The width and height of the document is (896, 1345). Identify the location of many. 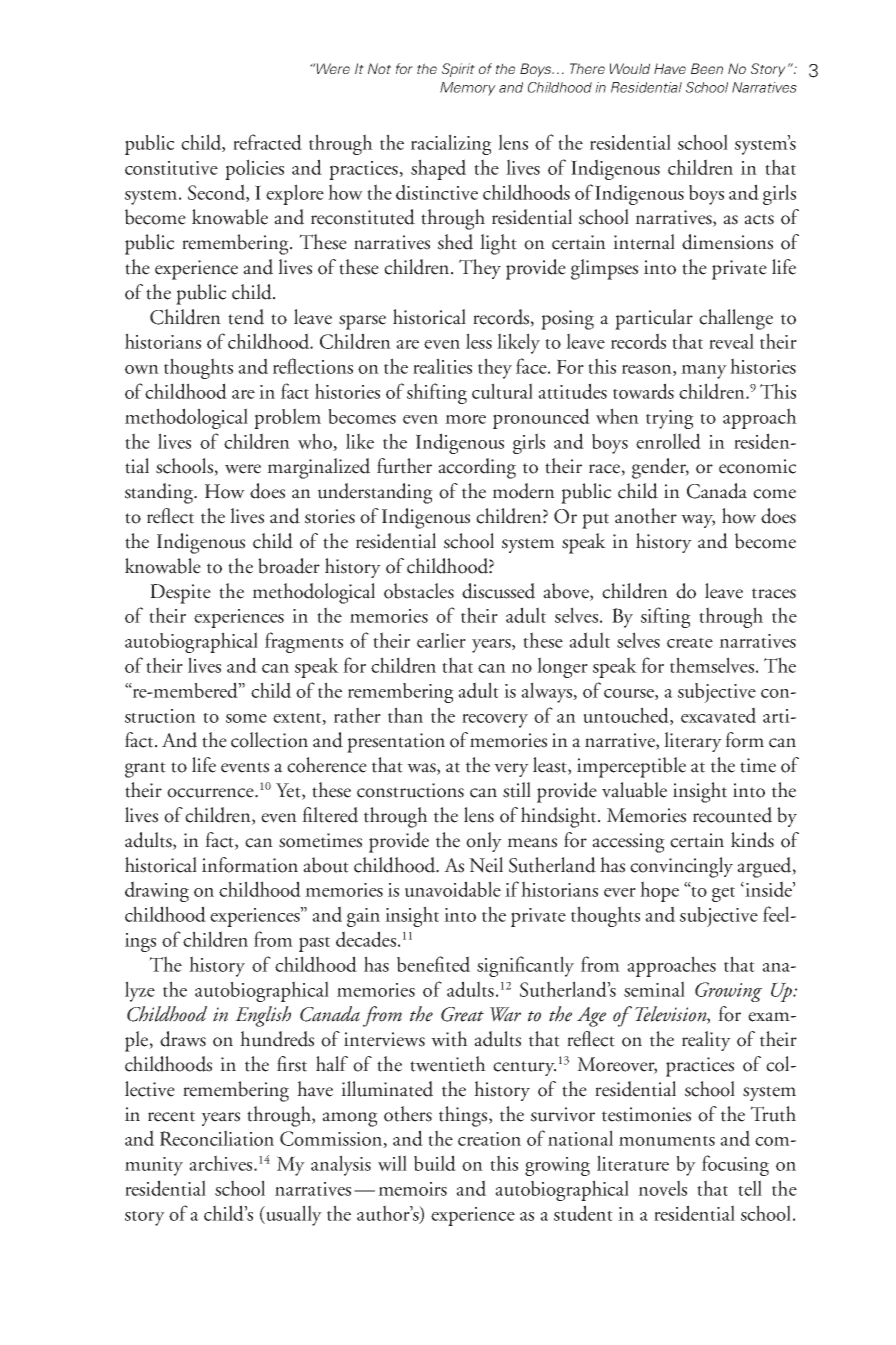
(704, 372).
